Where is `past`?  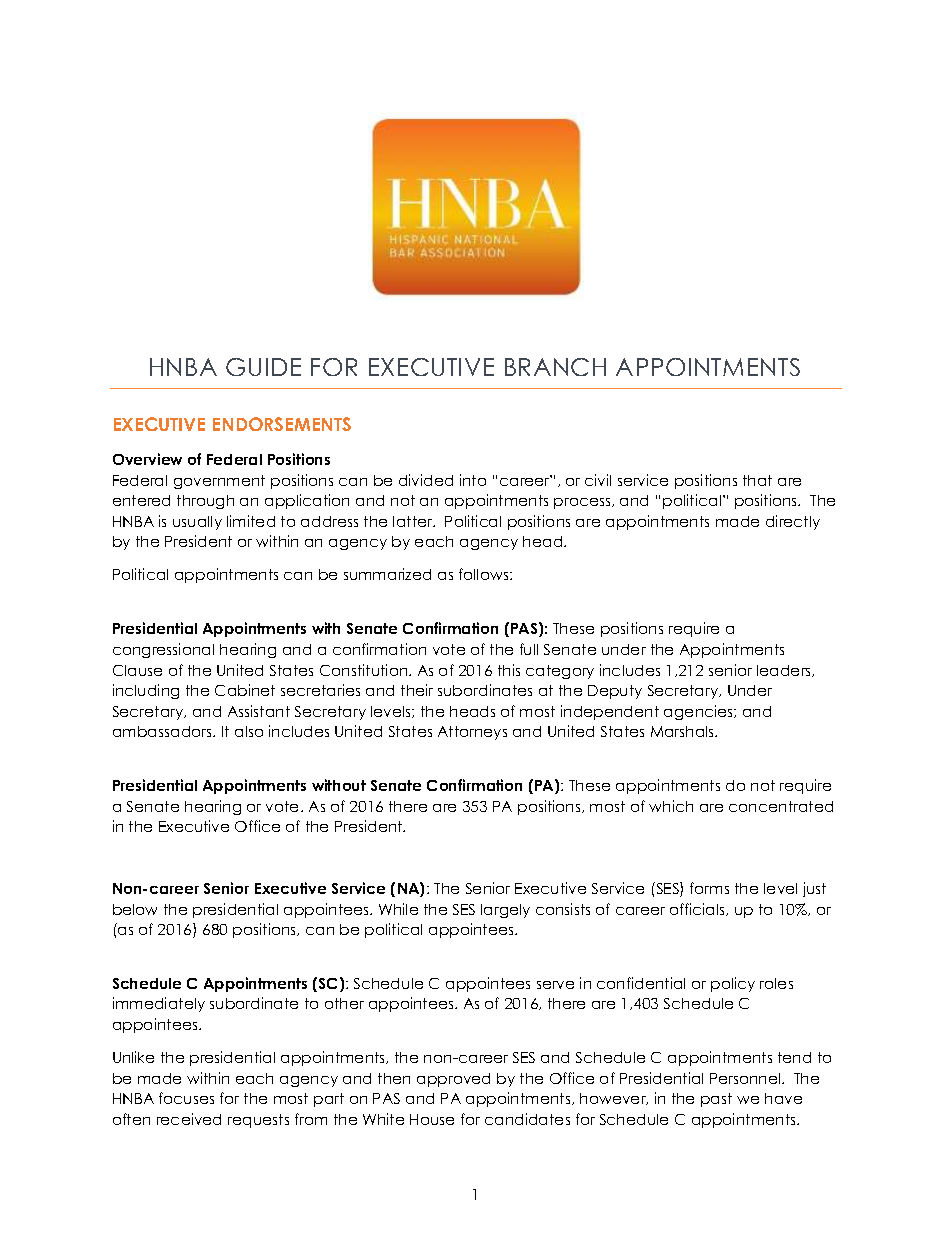 past is located at coordinates (716, 1100).
